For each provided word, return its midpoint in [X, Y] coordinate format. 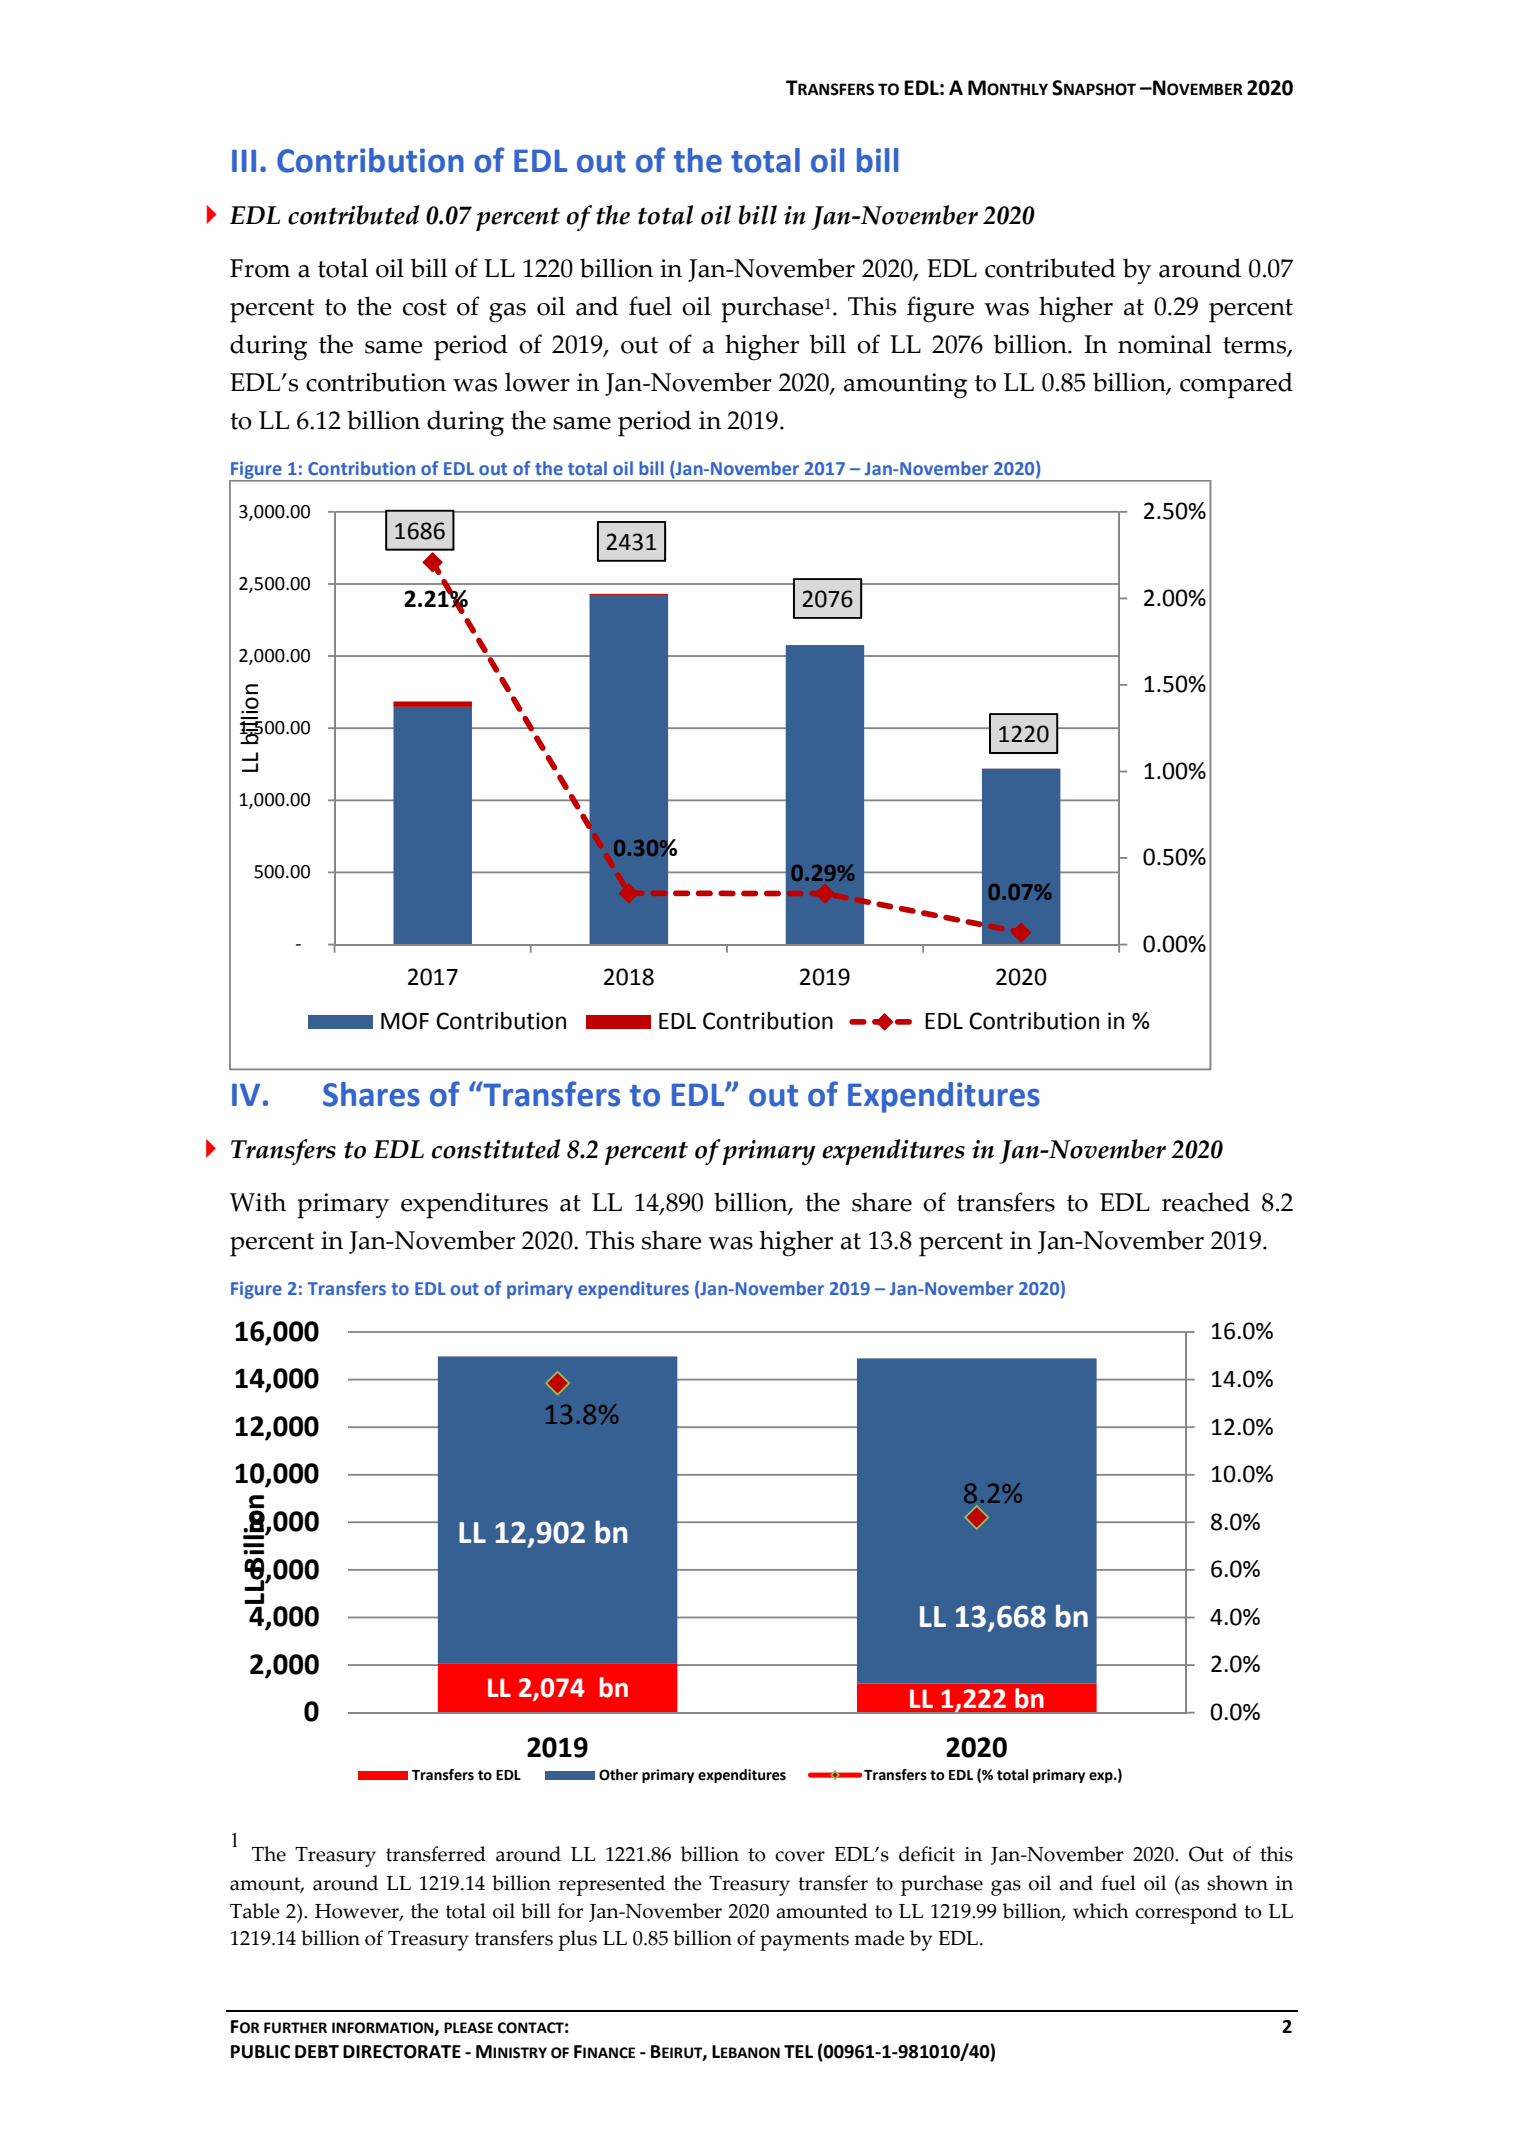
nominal [1165, 344]
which [1101, 1911]
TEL [798, 2051]
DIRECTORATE [402, 2052]
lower [537, 382]
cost [425, 307]
